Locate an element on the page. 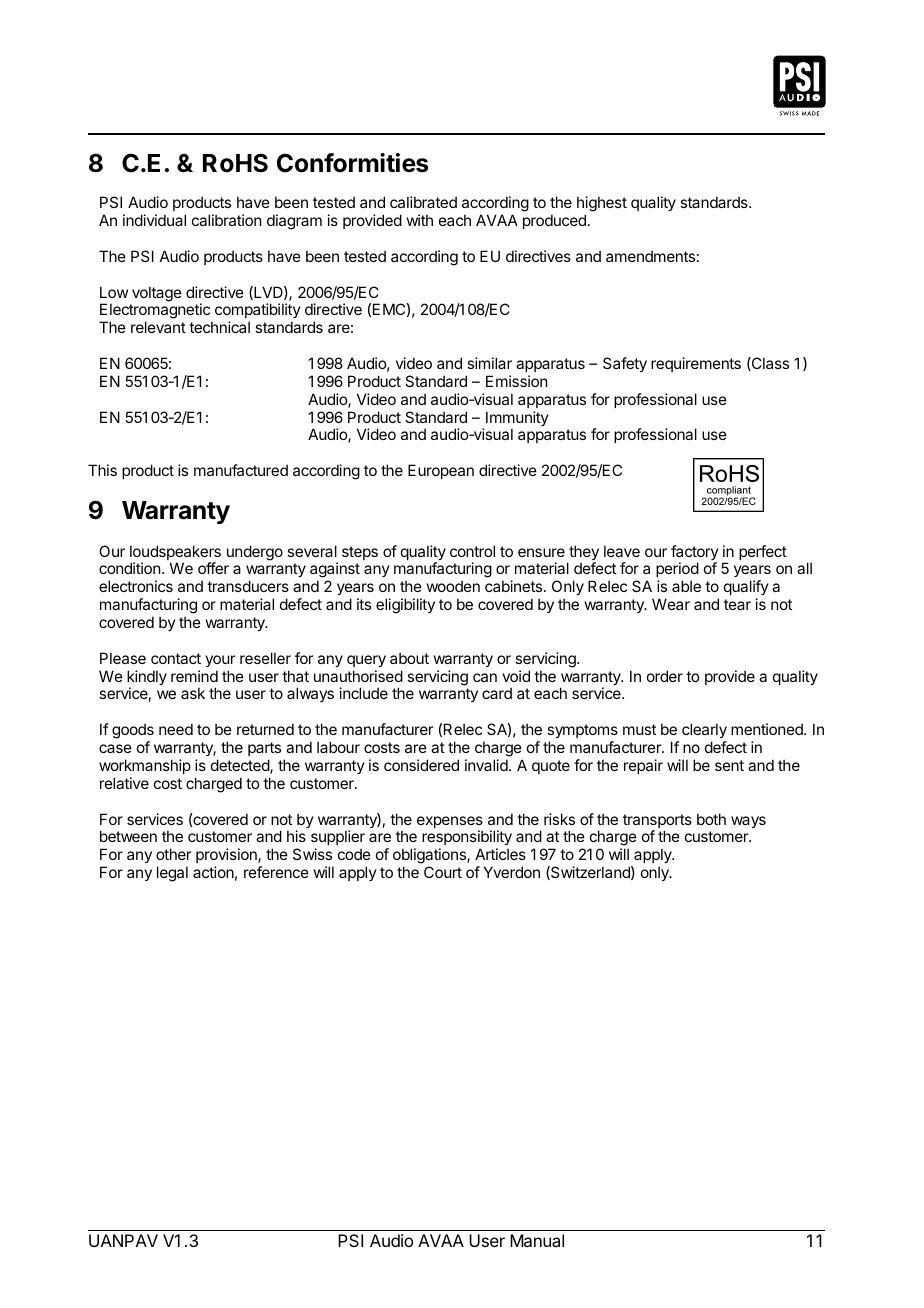 Image resolution: width=924 pixels, height=1308 pixels. amendments is located at coordinates (650, 256).
